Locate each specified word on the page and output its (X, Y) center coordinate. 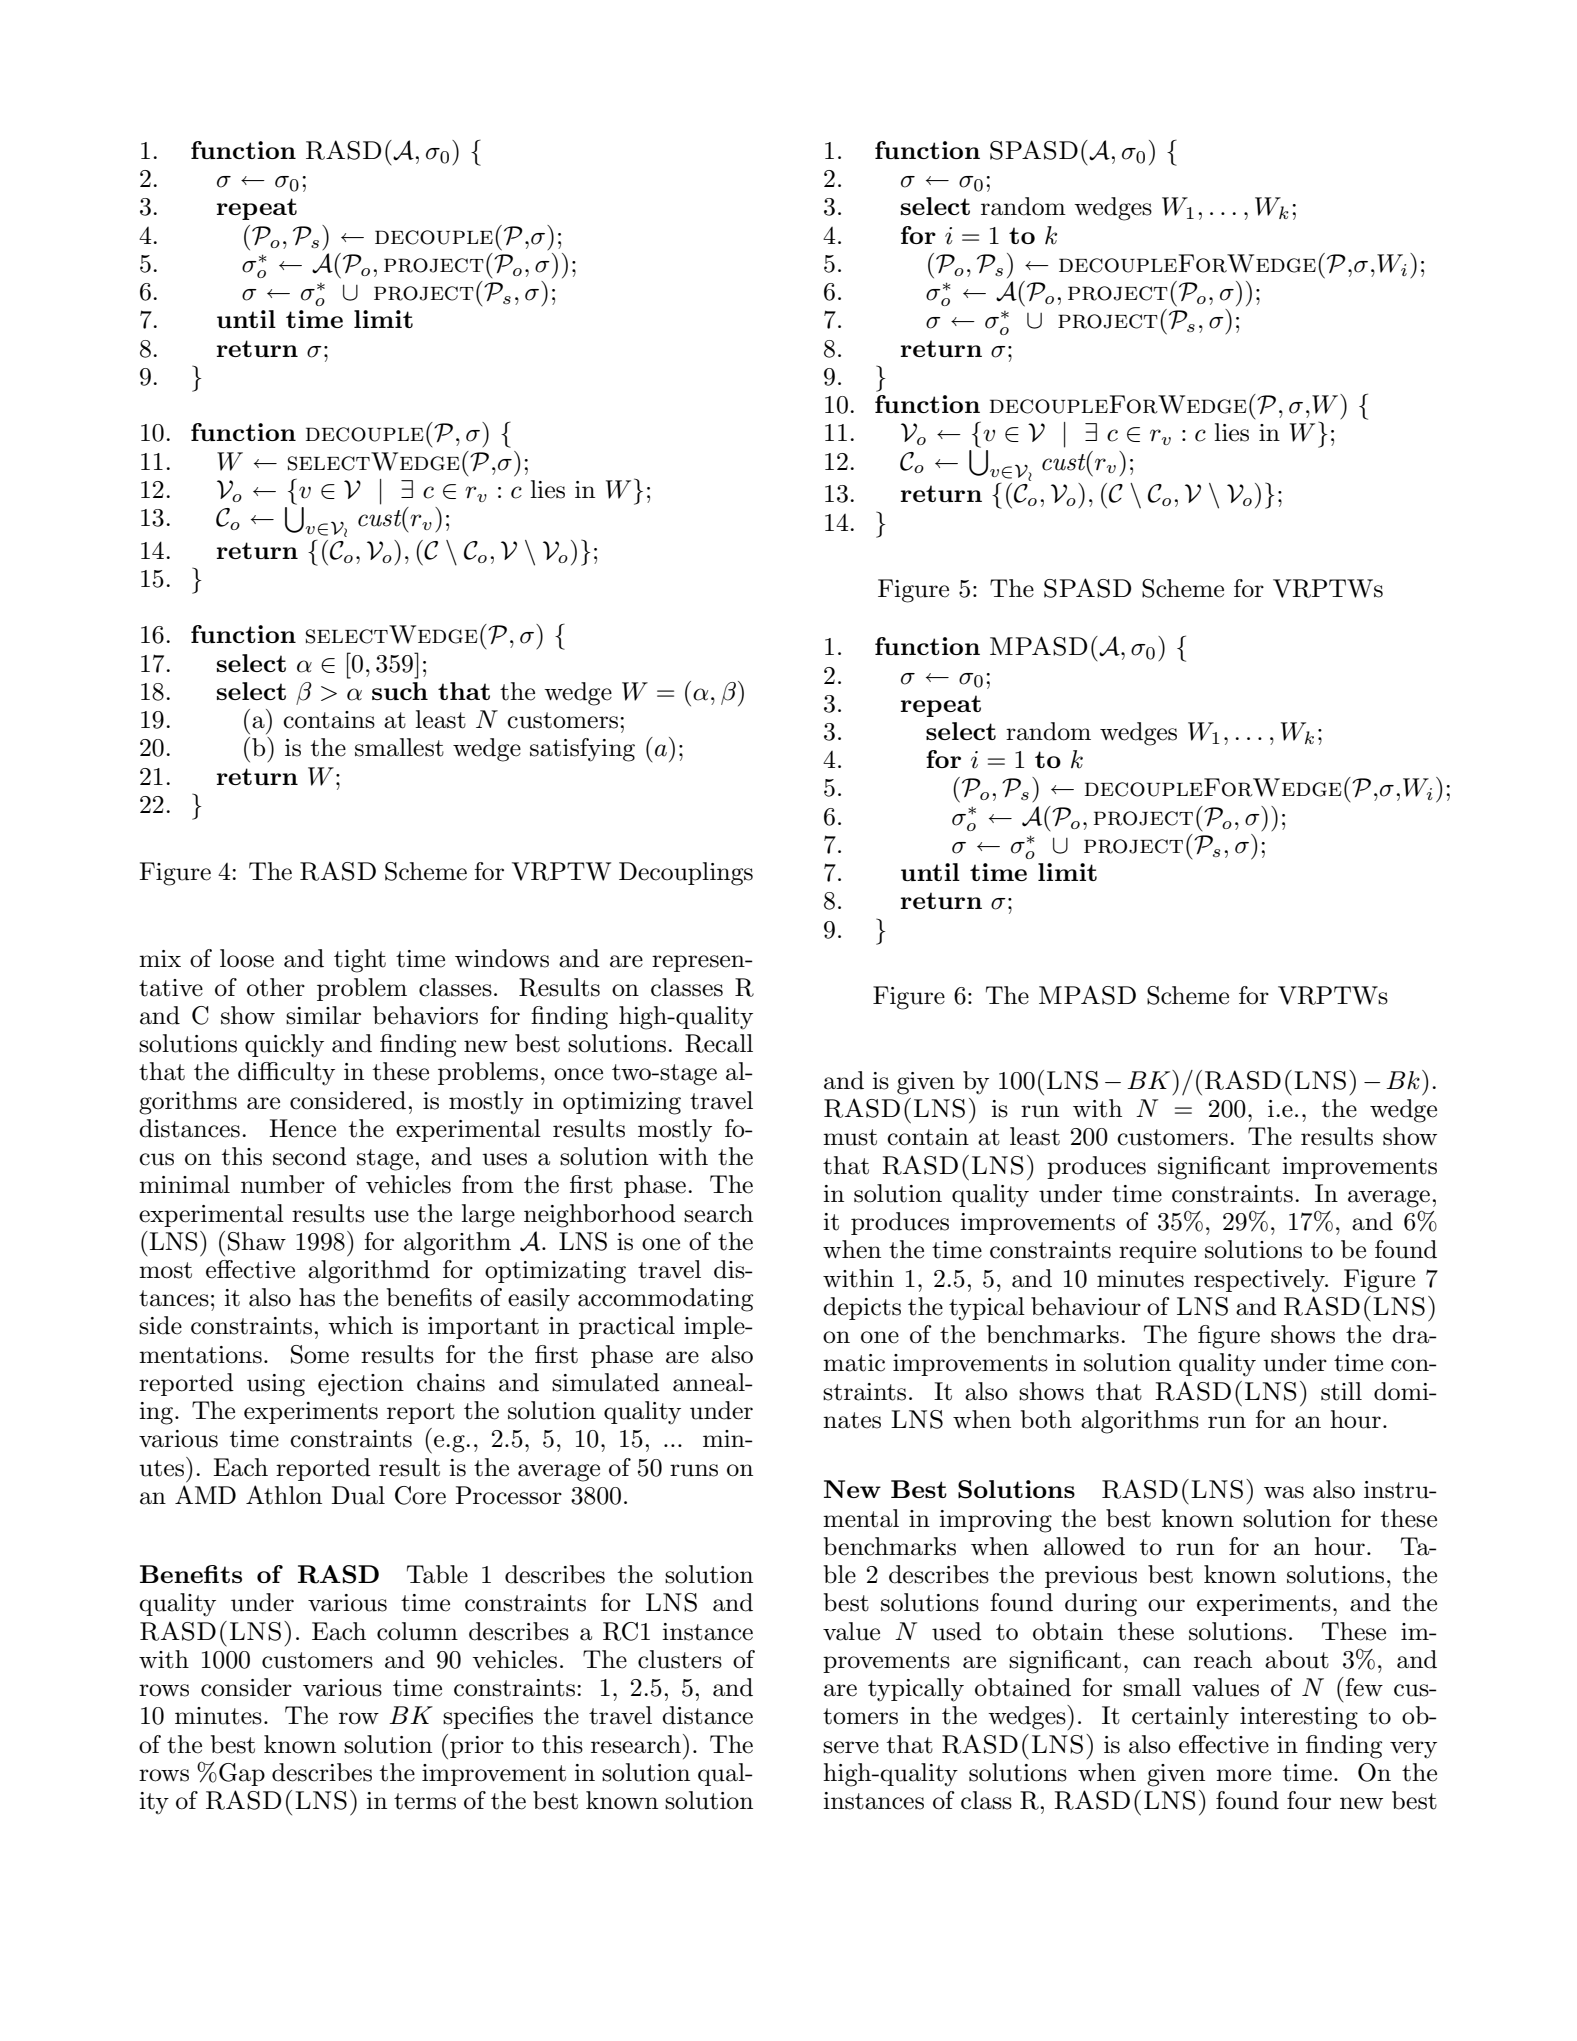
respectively (1260, 1281)
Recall (719, 1043)
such (400, 691)
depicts (862, 1308)
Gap (242, 1774)
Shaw (257, 1241)
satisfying (582, 750)
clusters (680, 1659)
